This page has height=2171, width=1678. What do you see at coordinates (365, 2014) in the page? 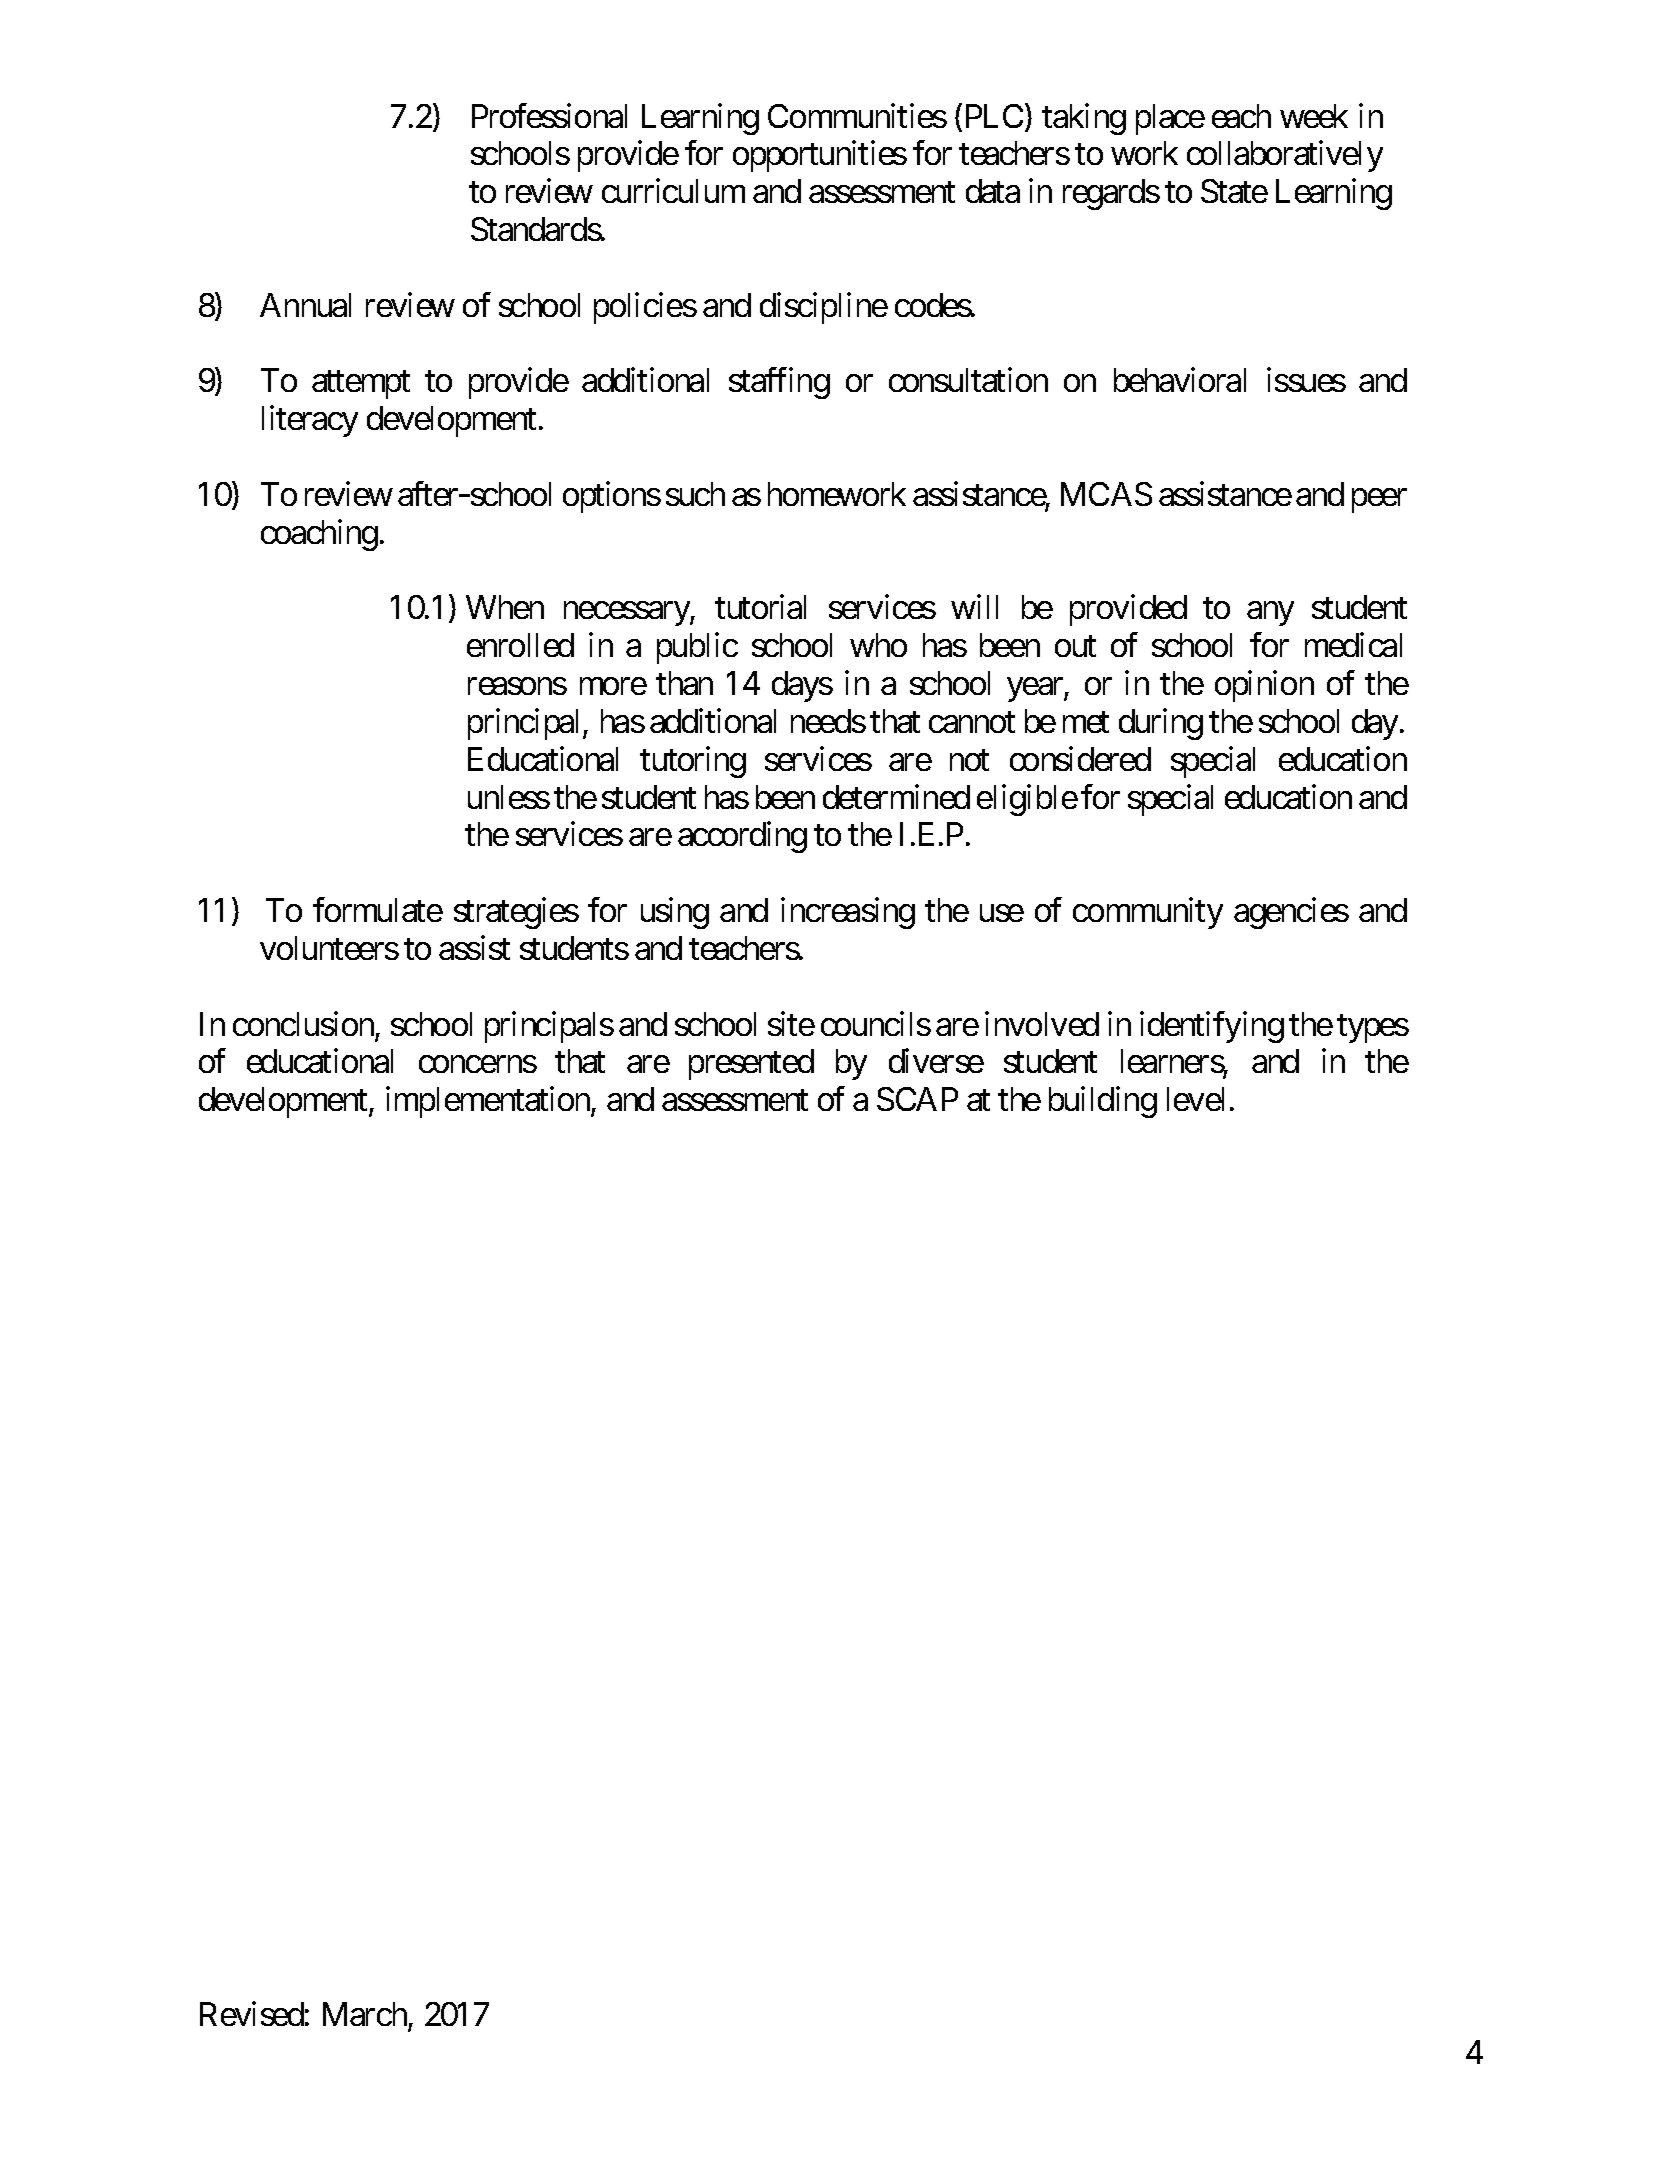
I see `March` at bounding box center [365, 2014].
